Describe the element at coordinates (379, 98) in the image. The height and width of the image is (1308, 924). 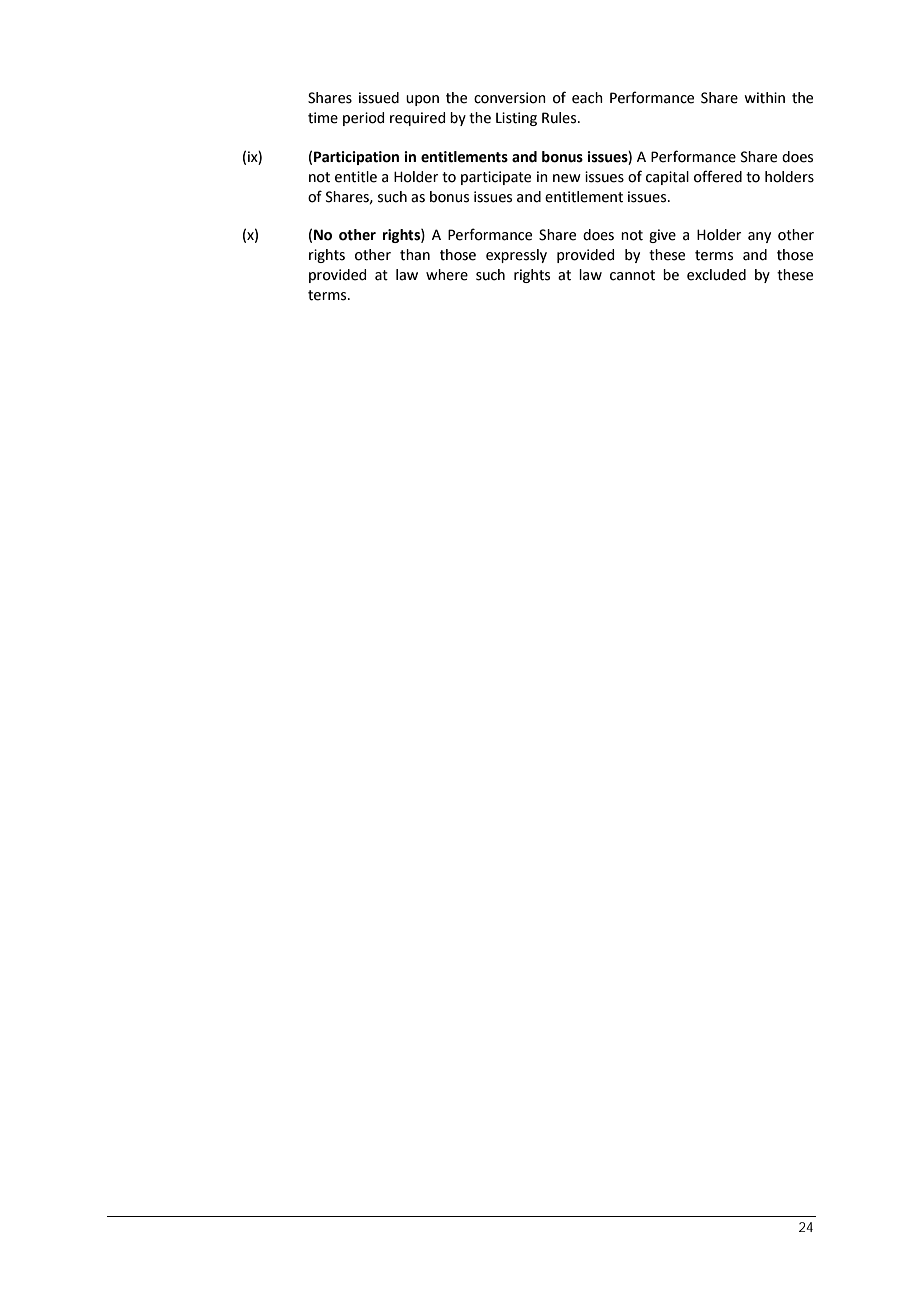
I see `issued` at that location.
